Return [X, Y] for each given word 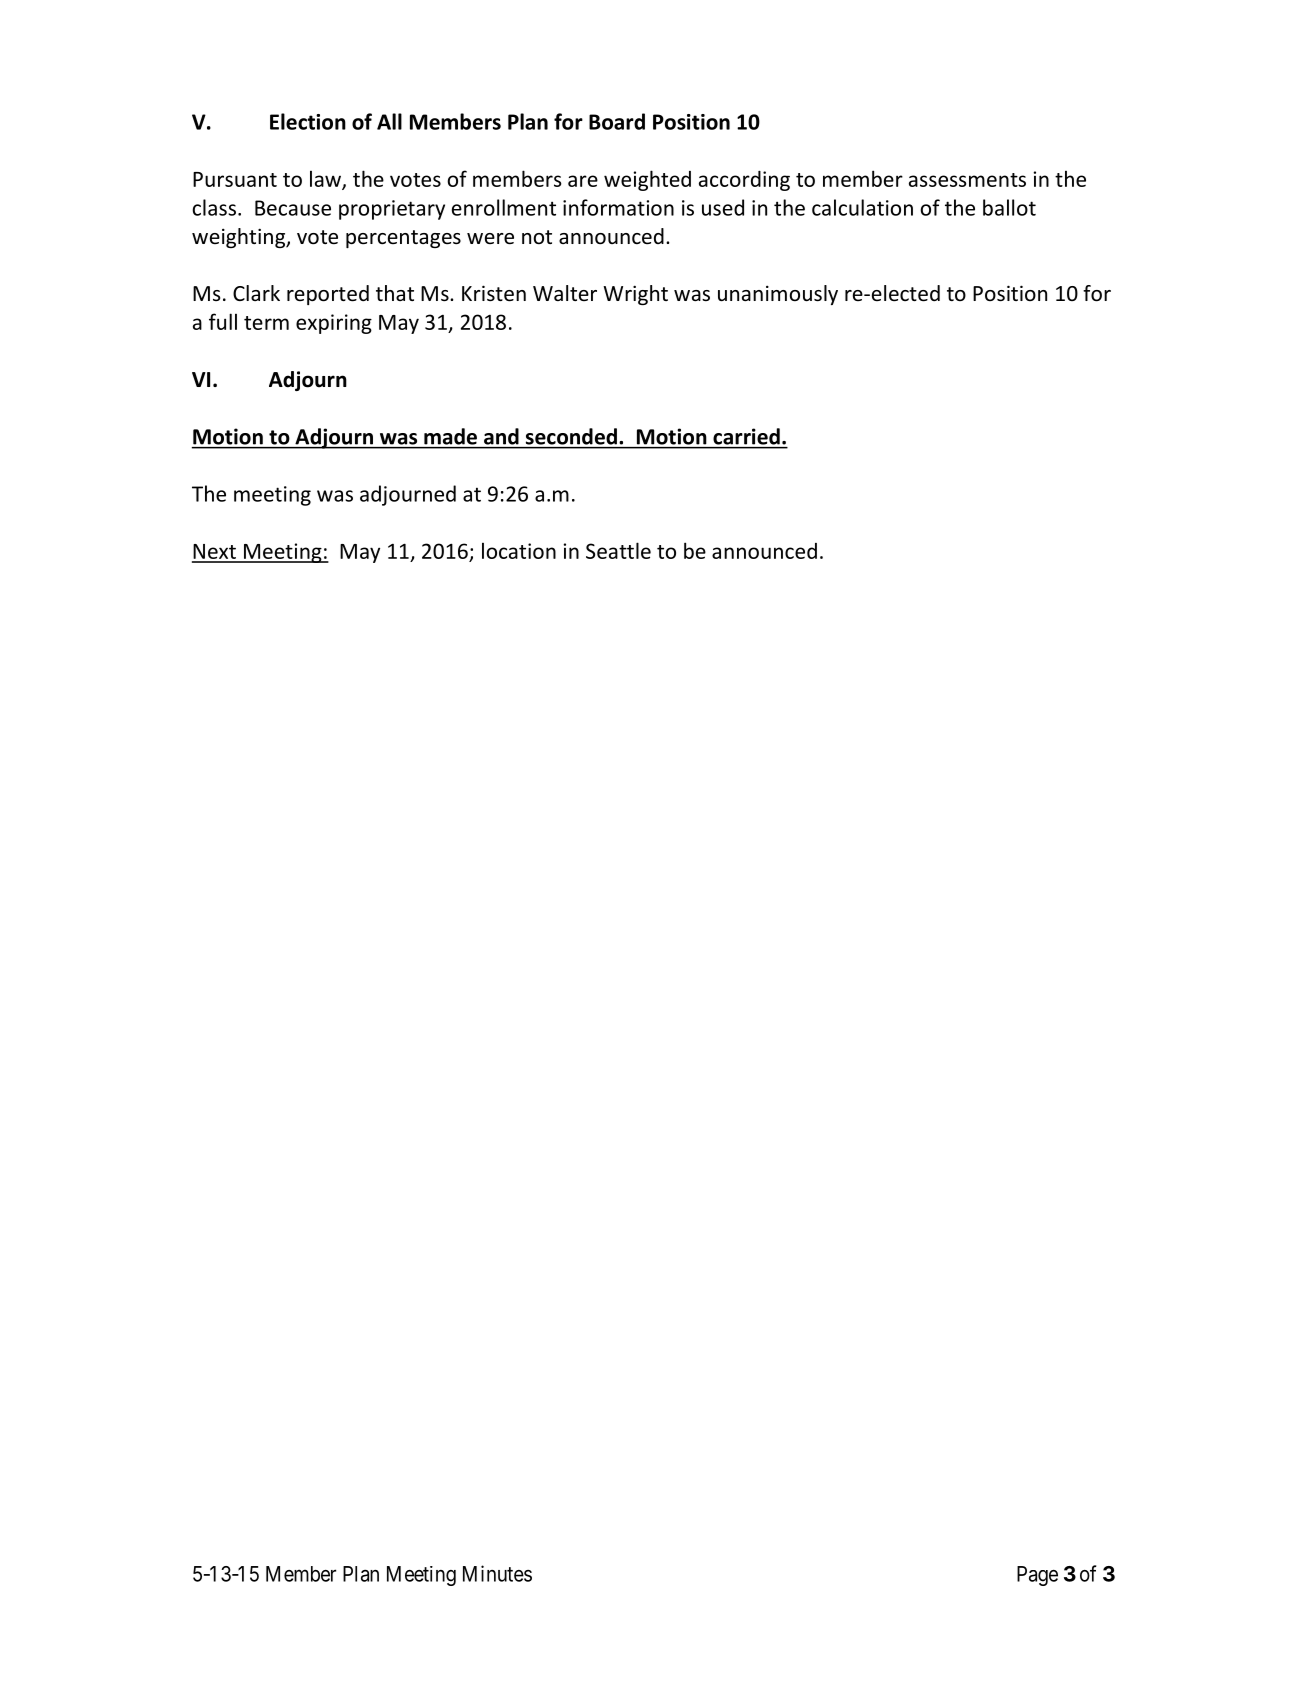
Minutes [497, 1573]
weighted [647, 180]
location [519, 551]
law [326, 180]
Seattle [618, 550]
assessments [967, 180]
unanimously [778, 295]
